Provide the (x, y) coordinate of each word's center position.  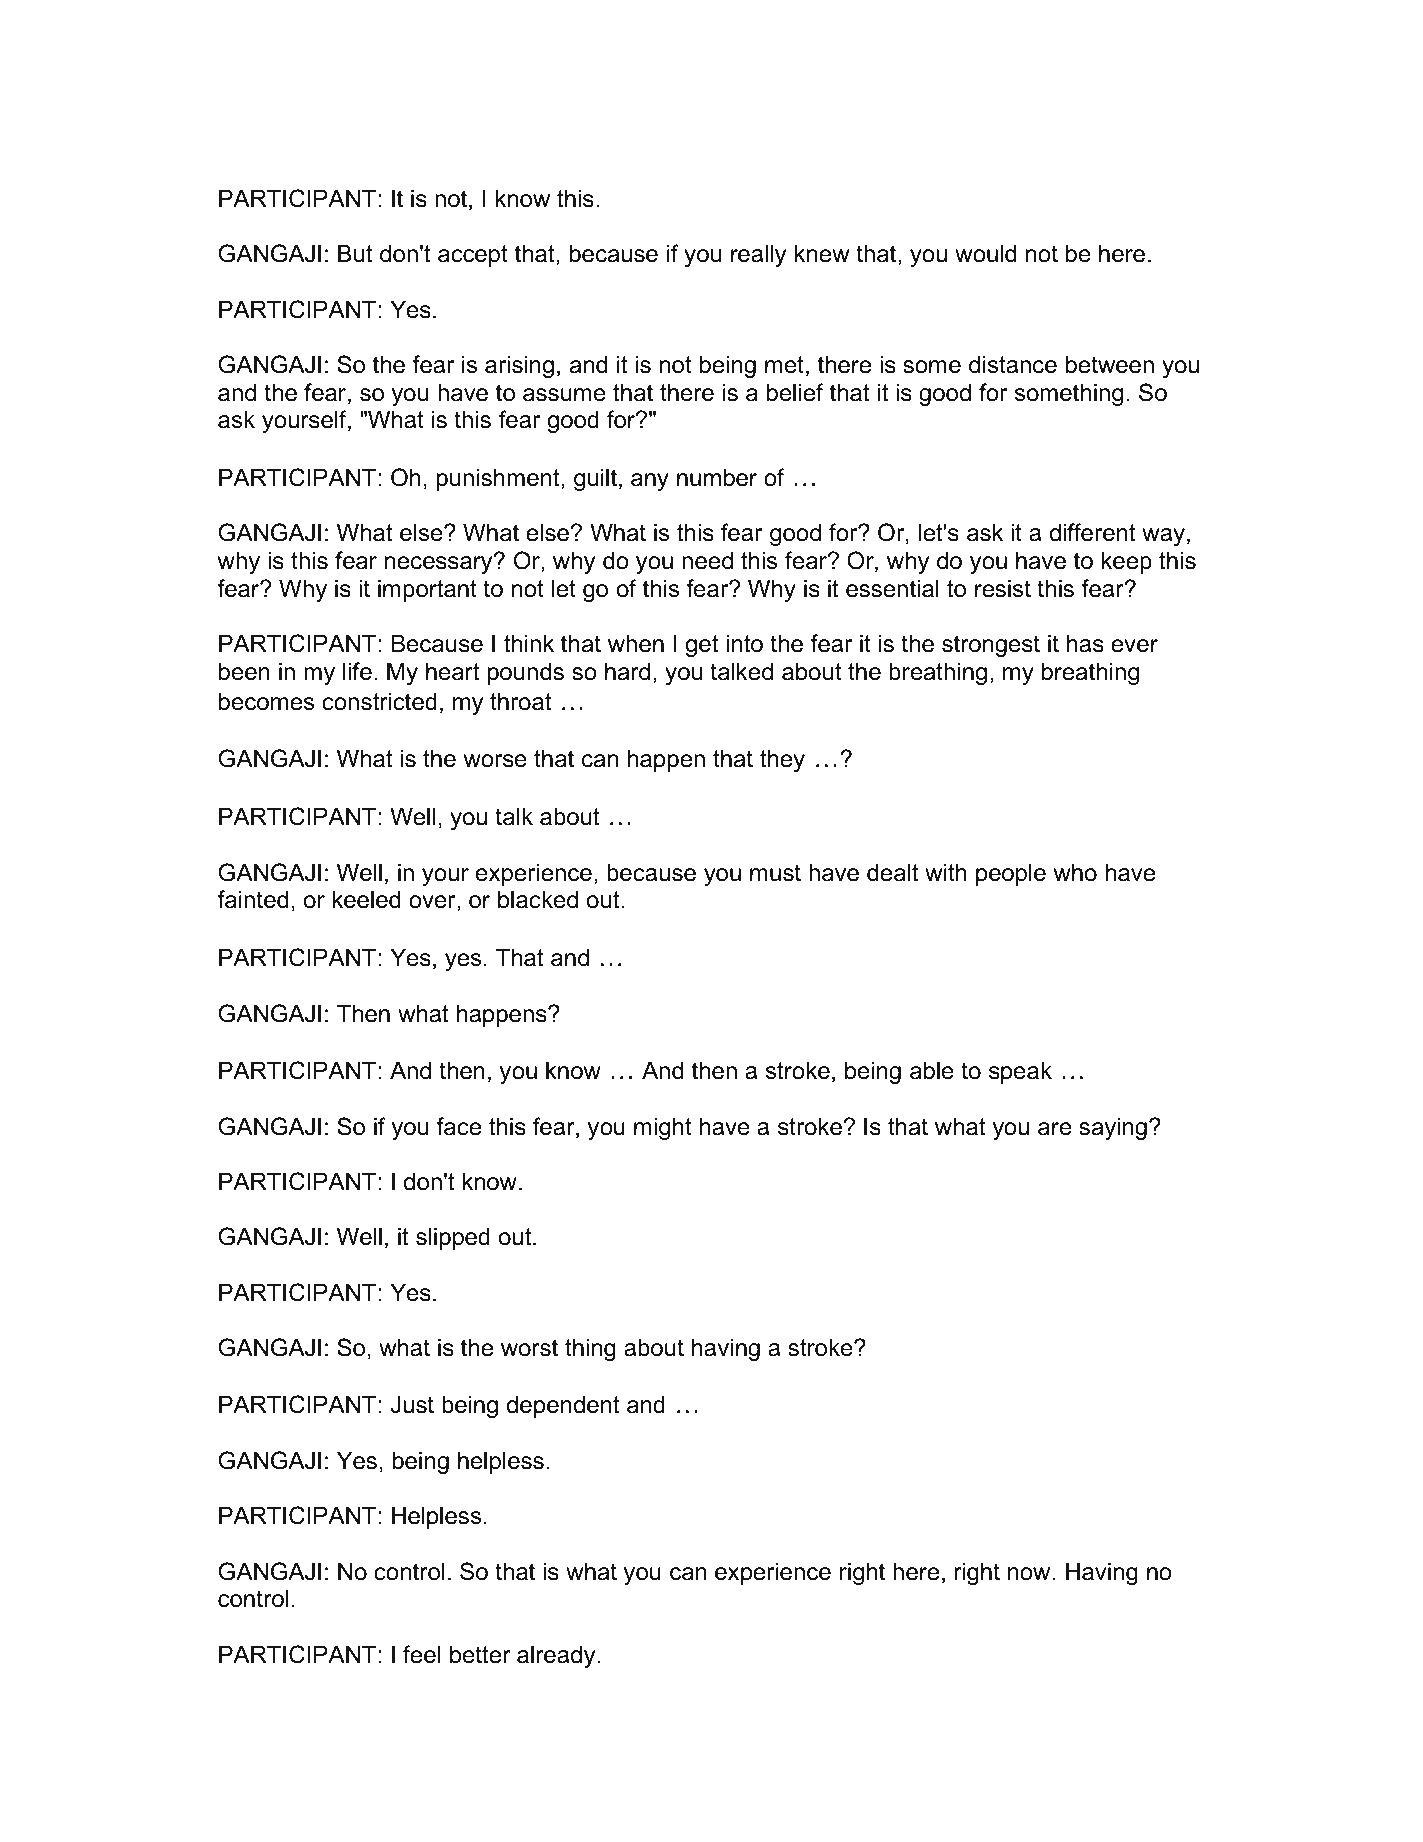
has (1085, 643)
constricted (379, 701)
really (758, 255)
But (355, 253)
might (663, 1128)
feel (421, 1654)
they (782, 760)
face (458, 1126)
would (985, 253)
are (1055, 1129)
